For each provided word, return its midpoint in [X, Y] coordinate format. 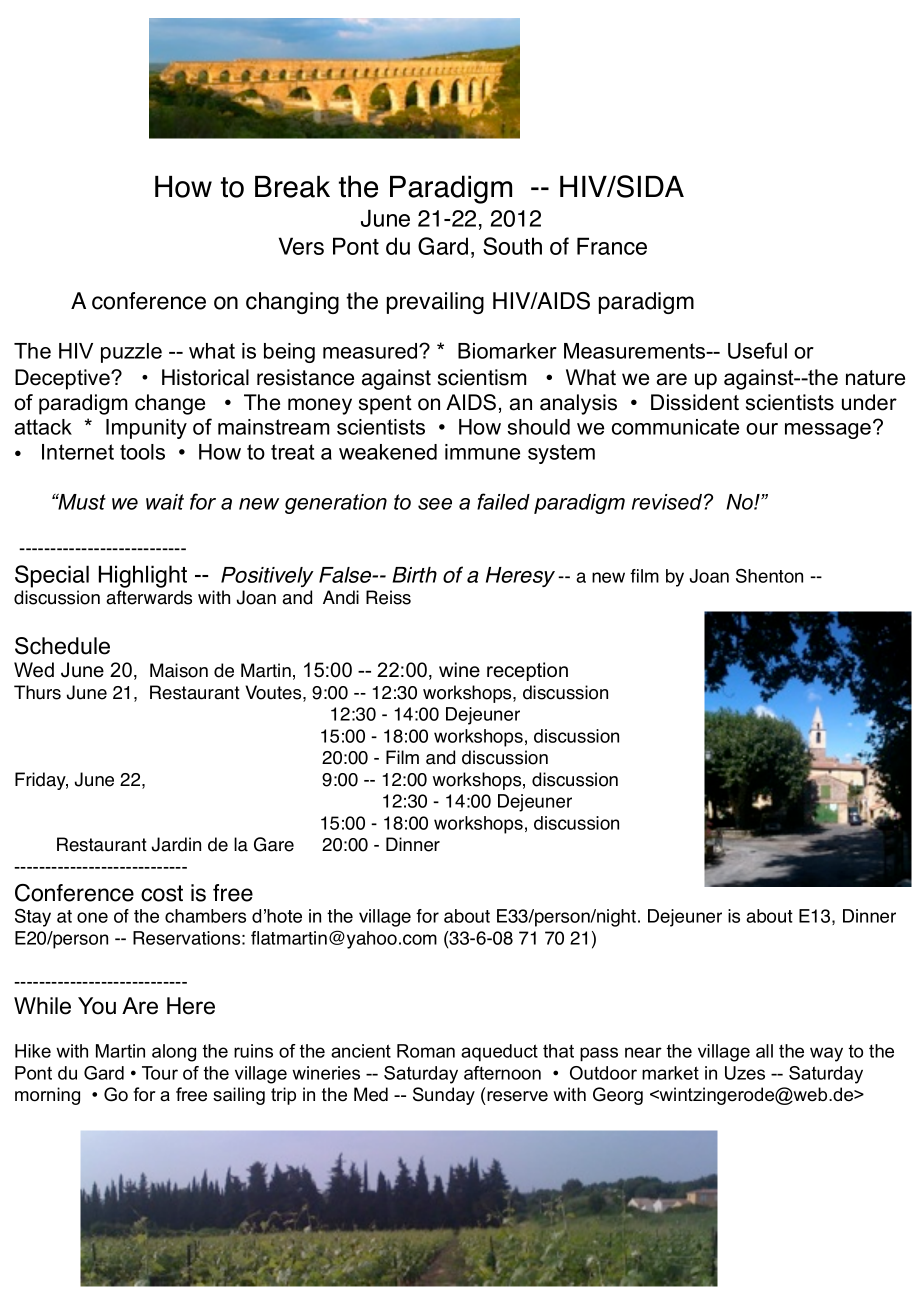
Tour [160, 1073]
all [764, 1051]
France [612, 246]
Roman [426, 1051]
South [512, 246]
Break [292, 187]
